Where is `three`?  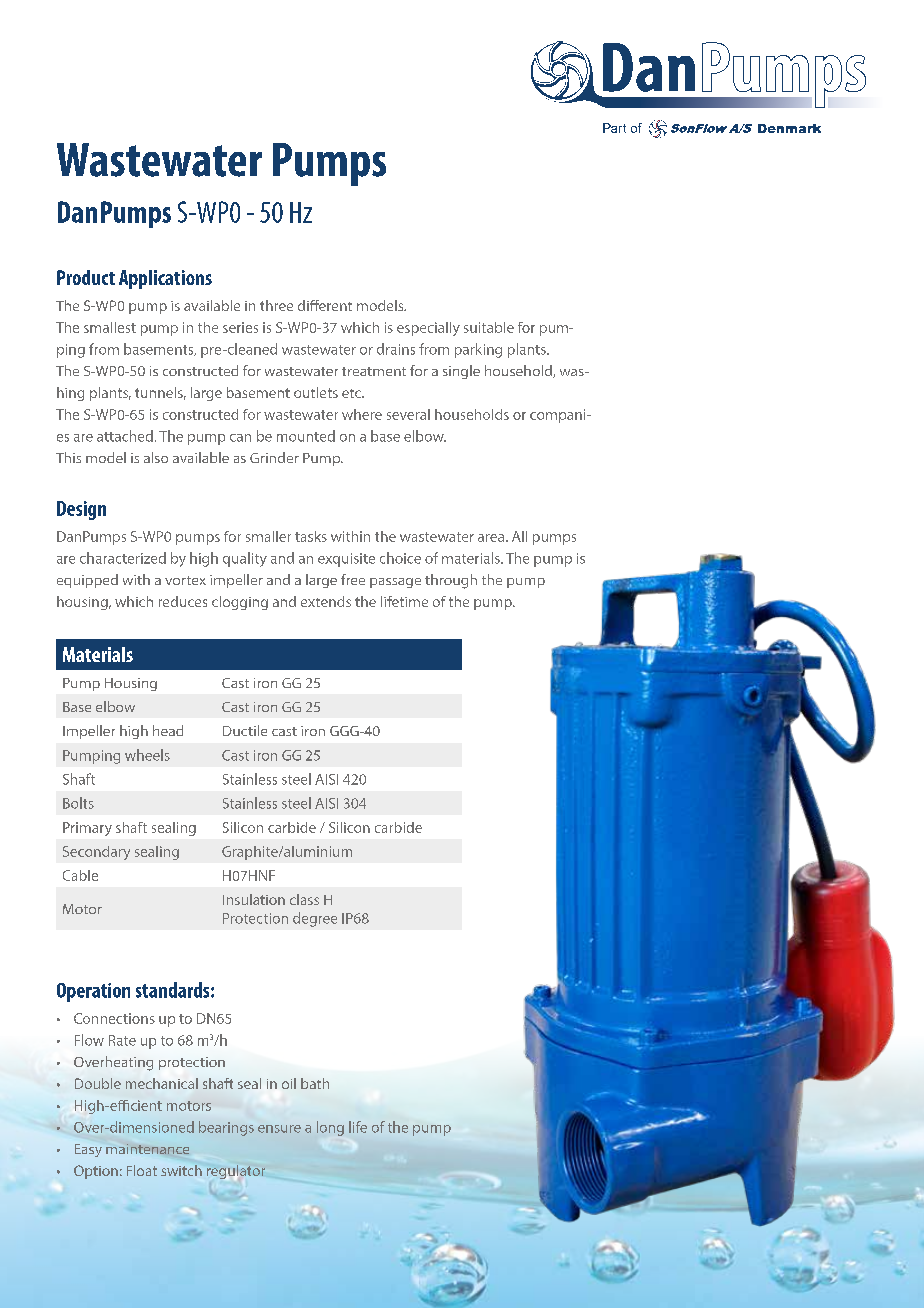 three is located at coordinates (276, 305).
